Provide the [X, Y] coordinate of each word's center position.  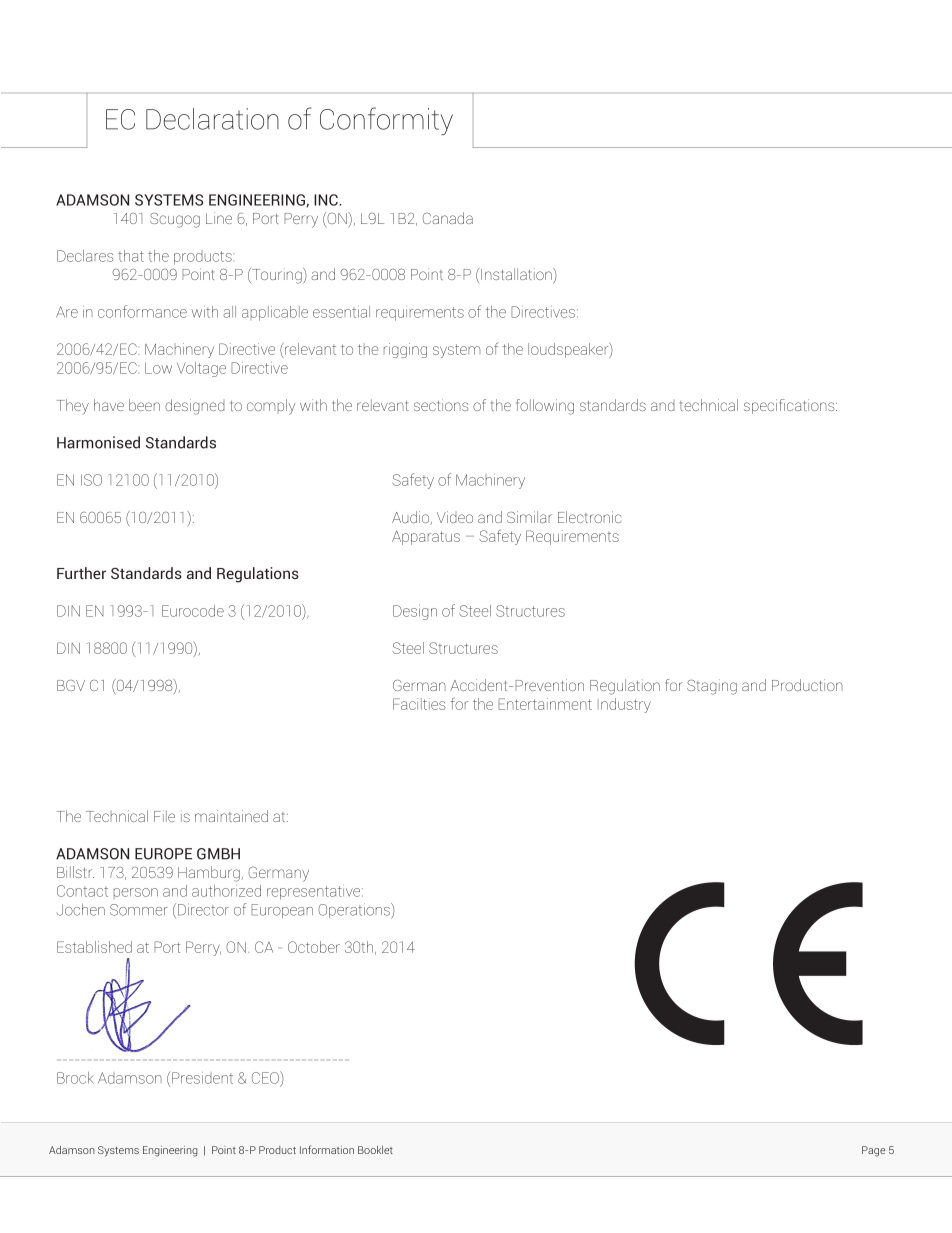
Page [873, 1151]
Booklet [375, 1150]
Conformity [386, 121]
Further [81, 573]
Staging [712, 687]
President [201, 1077]
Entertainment [545, 704]
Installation [517, 275]
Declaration [212, 119]
